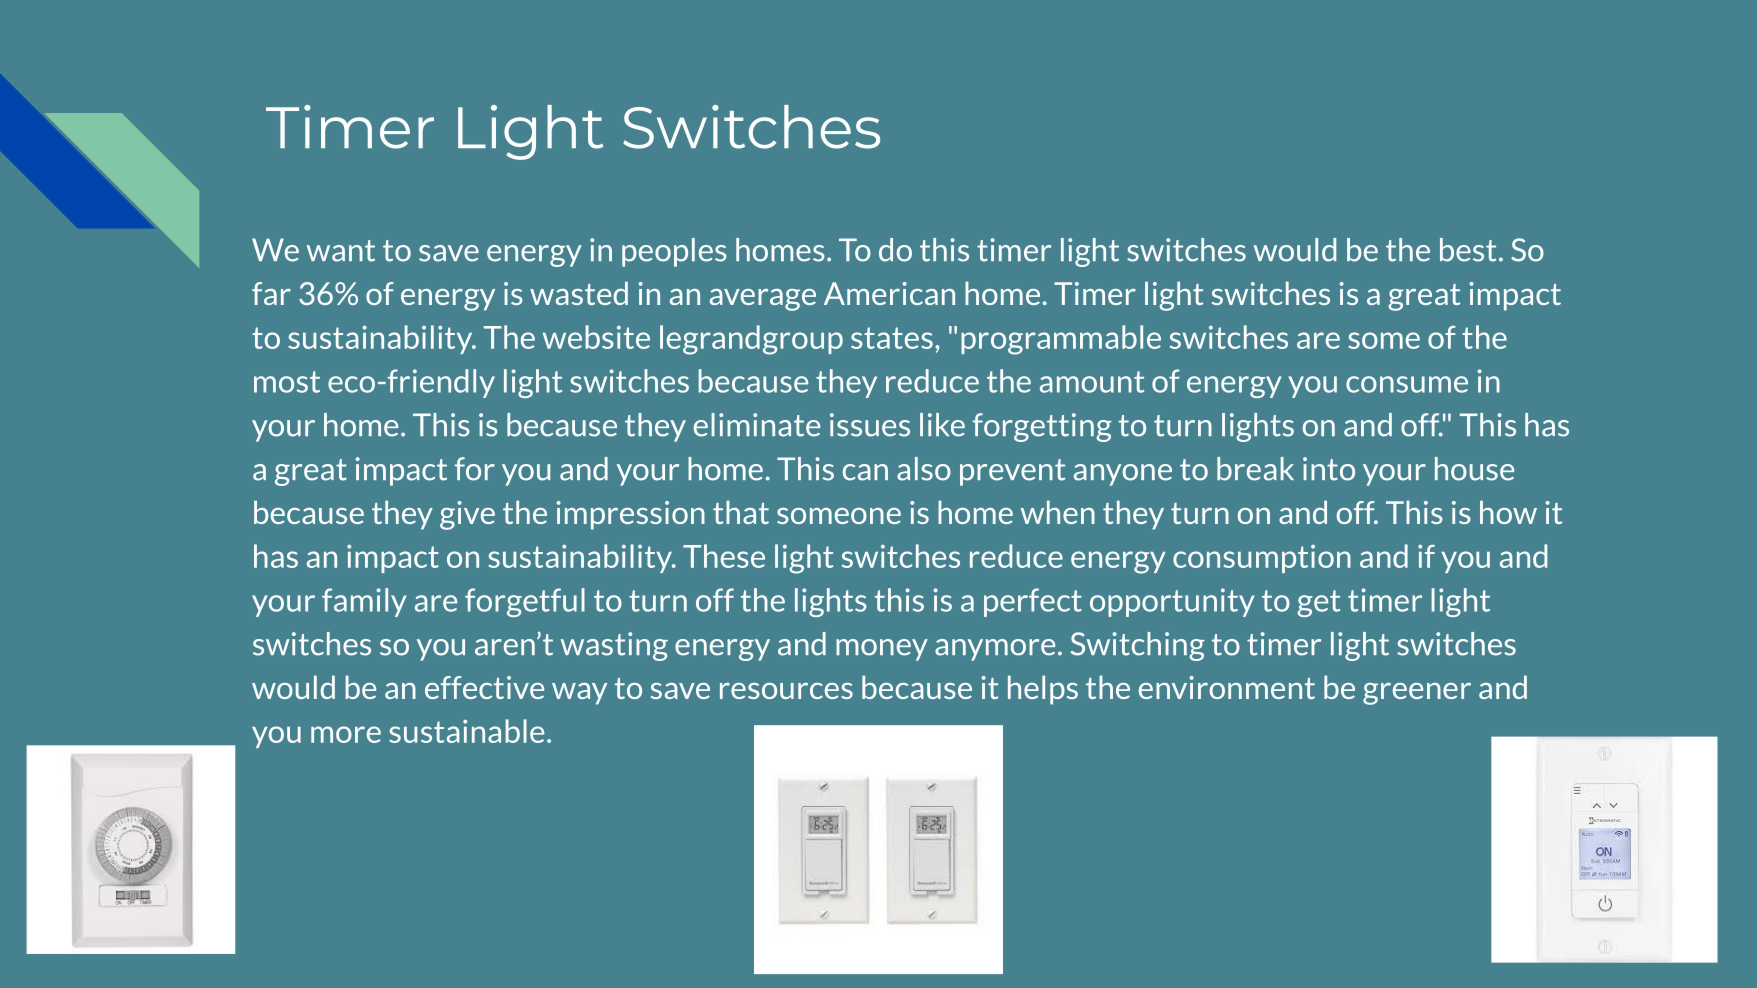 Image resolution: width=1757 pixels, height=988 pixels. What do you see at coordinates (1033, 602) in the screenshot?
I see `perfect` at bounding box center [1033, 602].
